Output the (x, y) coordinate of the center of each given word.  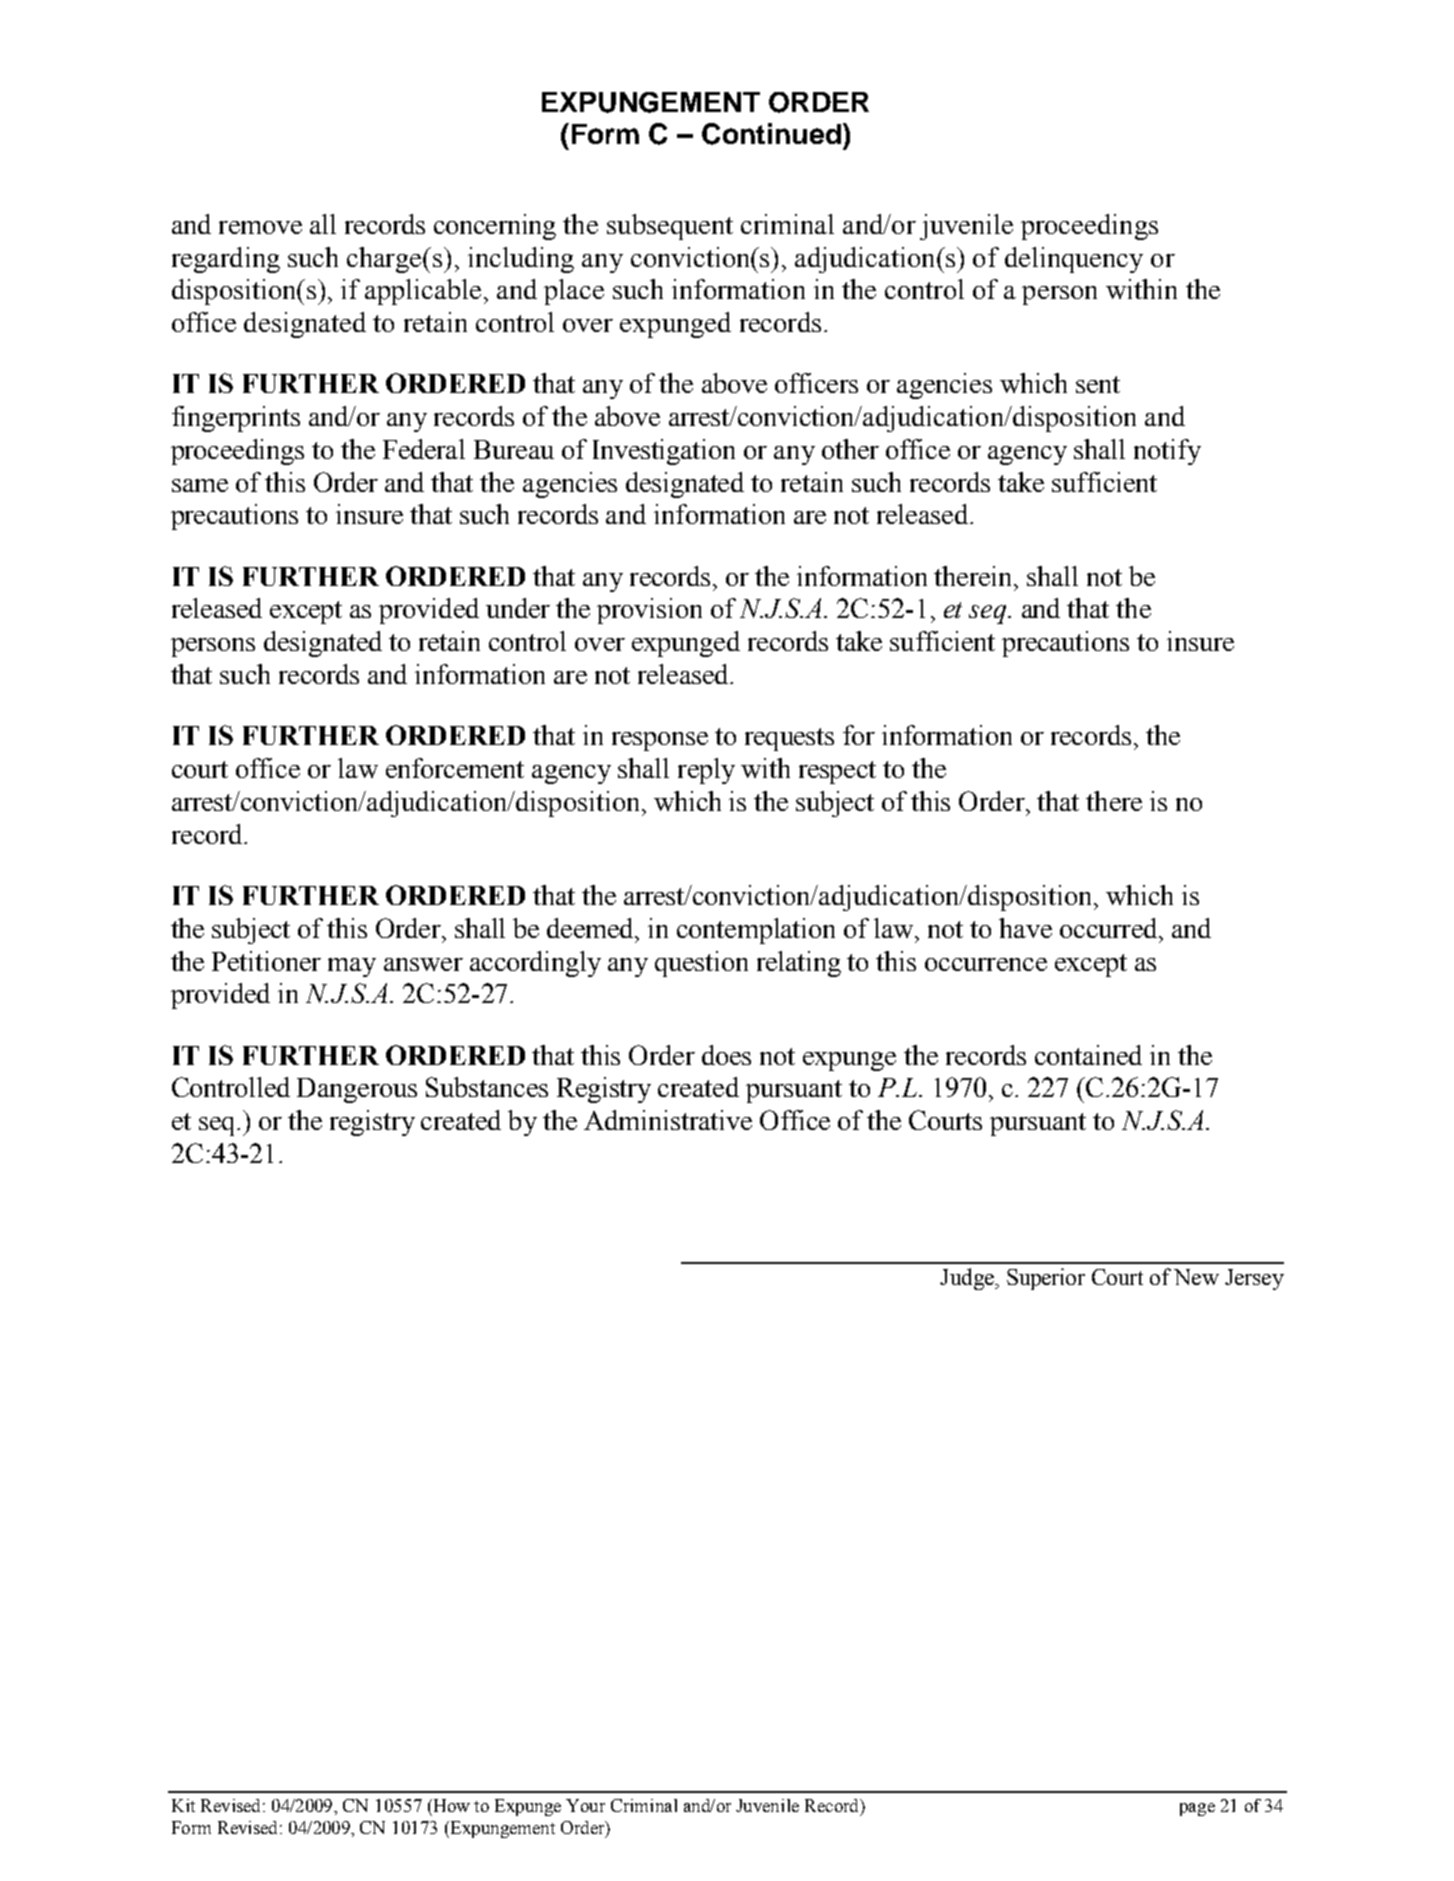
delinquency (1074, 260)
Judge (968, 1279)
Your (585, 1805)
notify (1167, 452)
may (352, 967)
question (701, 964)
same (200, 485)
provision (649, 611)
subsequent (670, 227)
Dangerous (357, 1090)
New (1196, 1277)
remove (260, 227)
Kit (183, 1805)
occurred (1110, 928)
